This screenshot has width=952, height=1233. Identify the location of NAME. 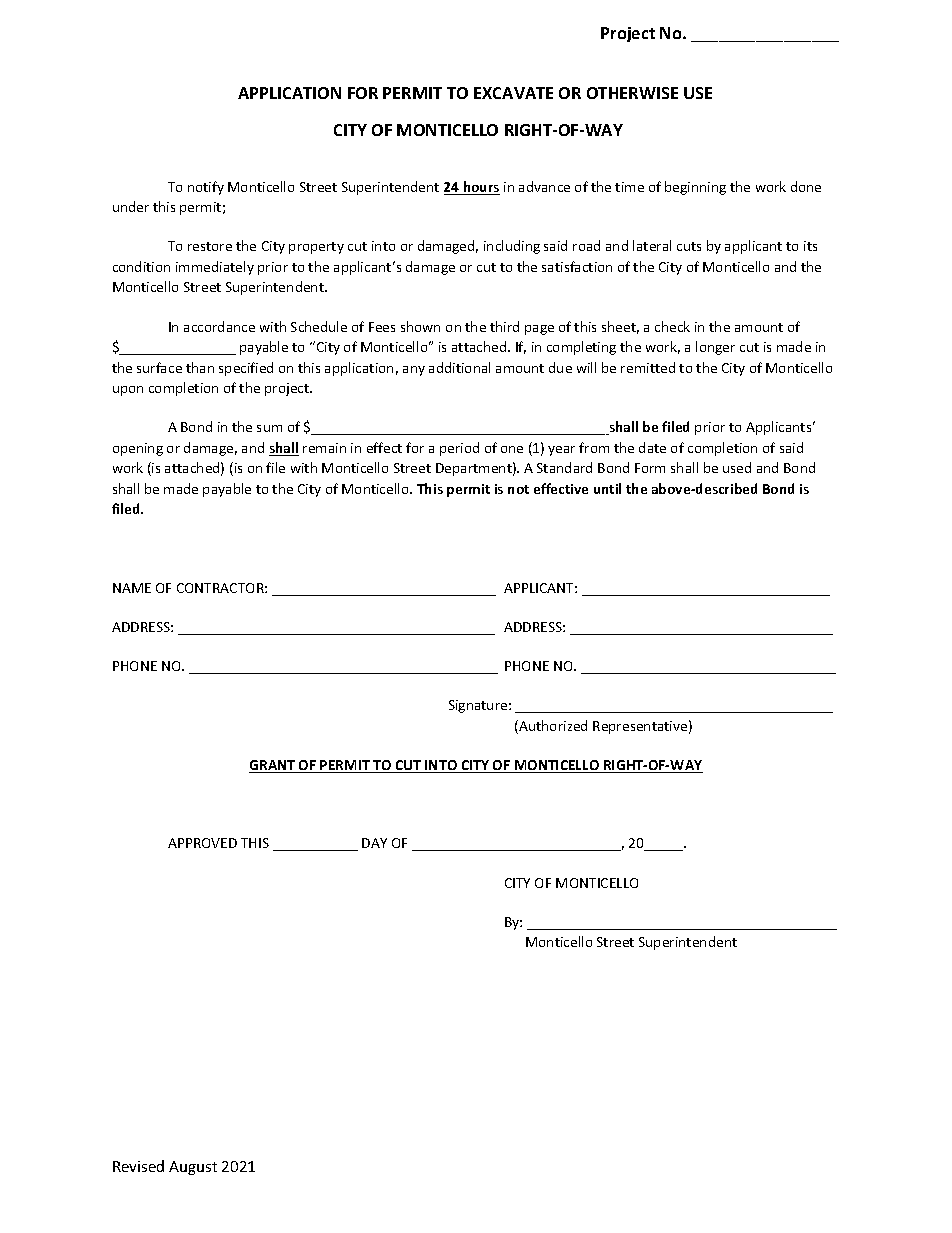
(132, 588).
